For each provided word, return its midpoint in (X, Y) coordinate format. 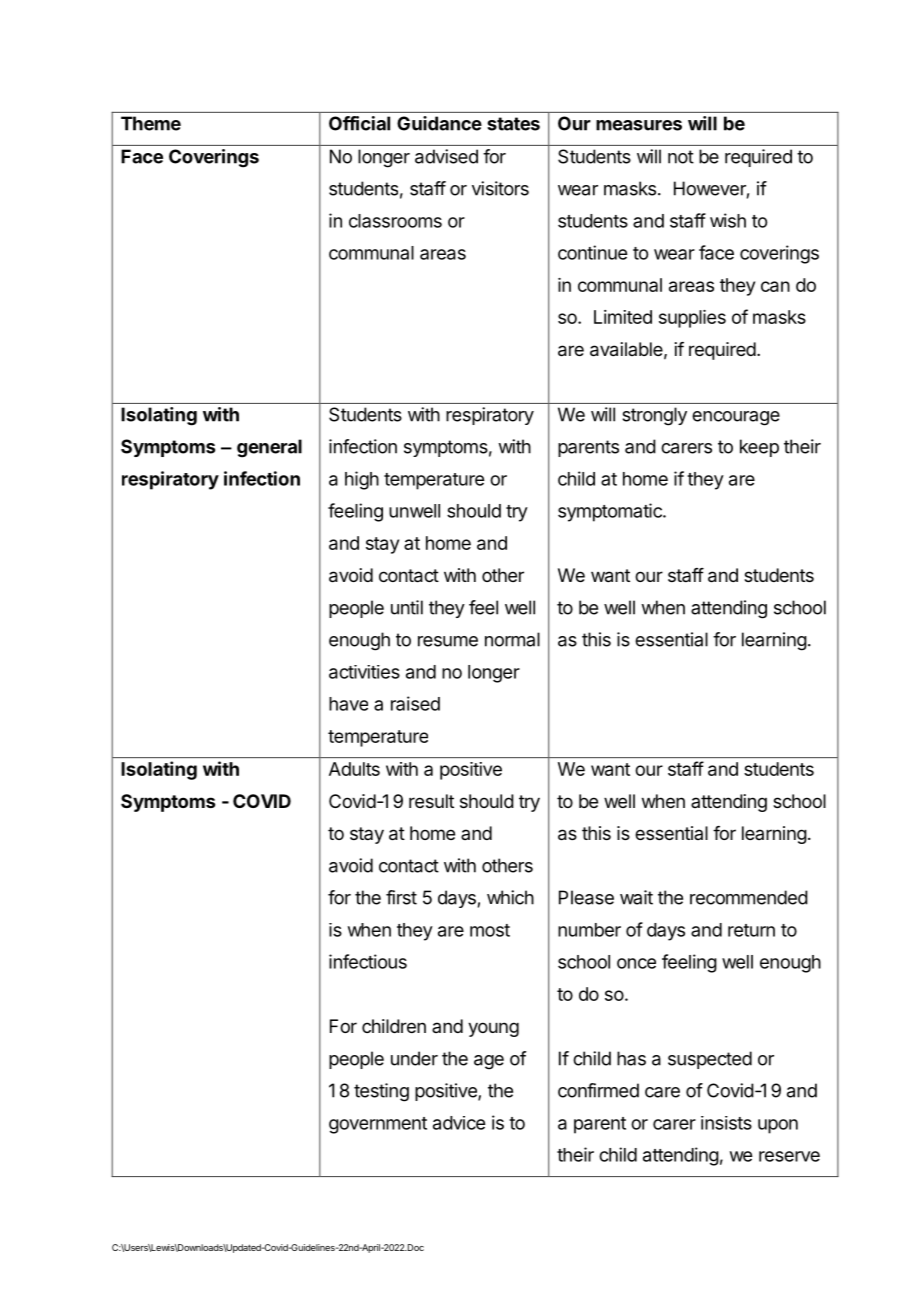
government (378, 1125)
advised (446, 156)
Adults (354, 769)
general (269, 448)
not (681, 157)
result (431, 801)
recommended (749, 897)
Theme (151, 123)
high (362, 480)
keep (759, 448)
